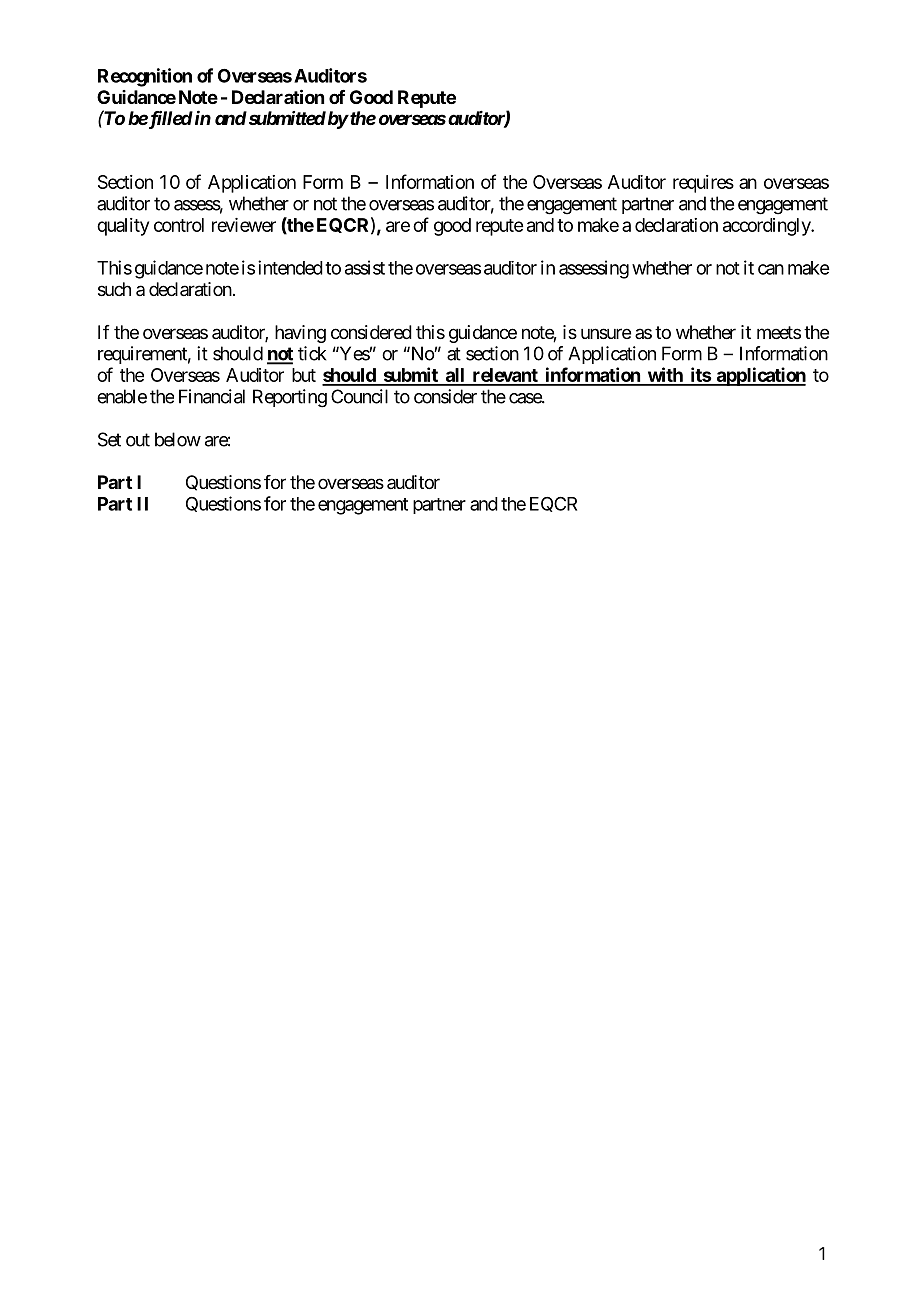  I want to click on control, so click(179, 225).
